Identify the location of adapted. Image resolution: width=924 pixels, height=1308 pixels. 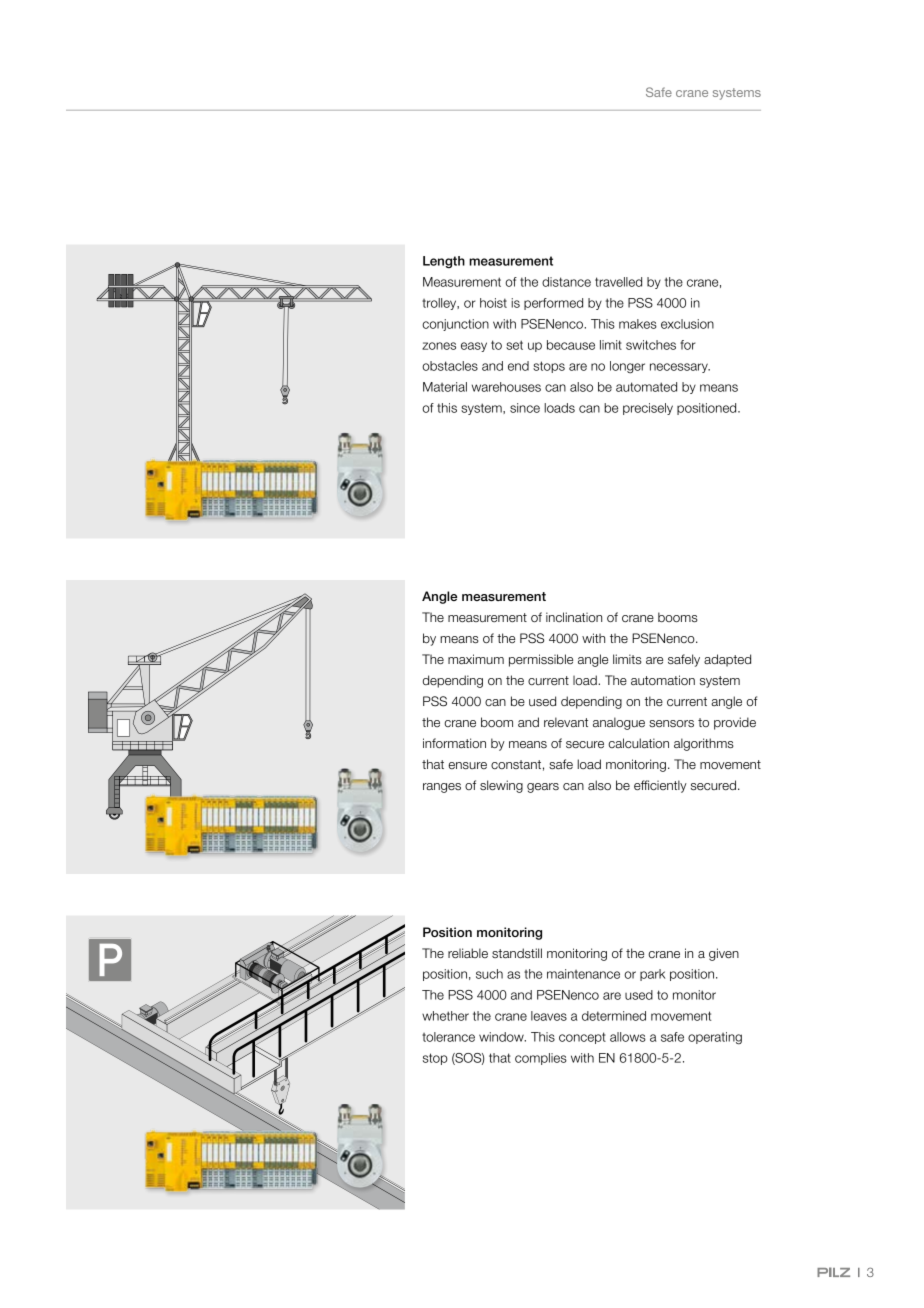
(727, 660).
